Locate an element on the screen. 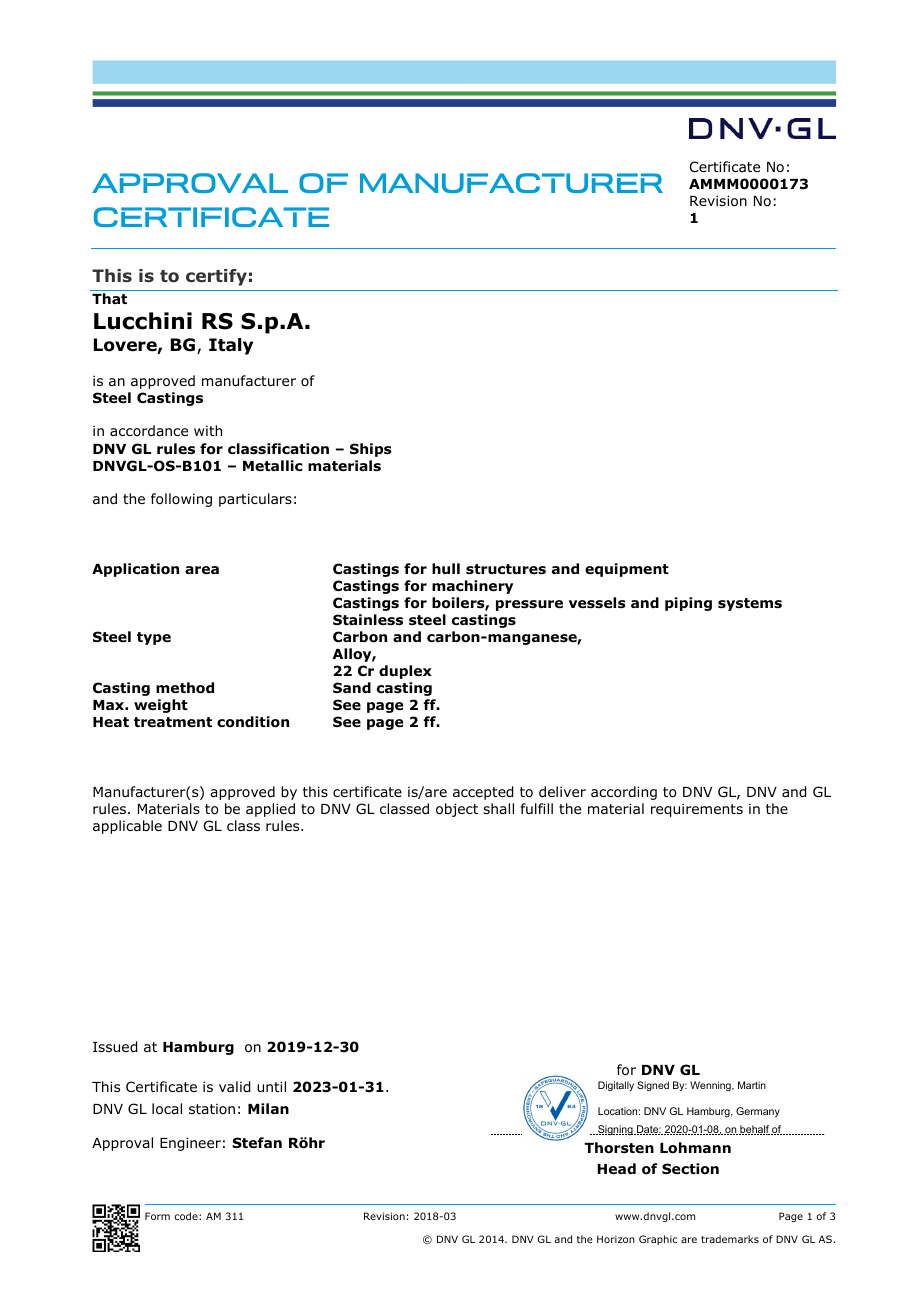 The image size is (924, 1308). equipment is located at coordinates (627, 570).
